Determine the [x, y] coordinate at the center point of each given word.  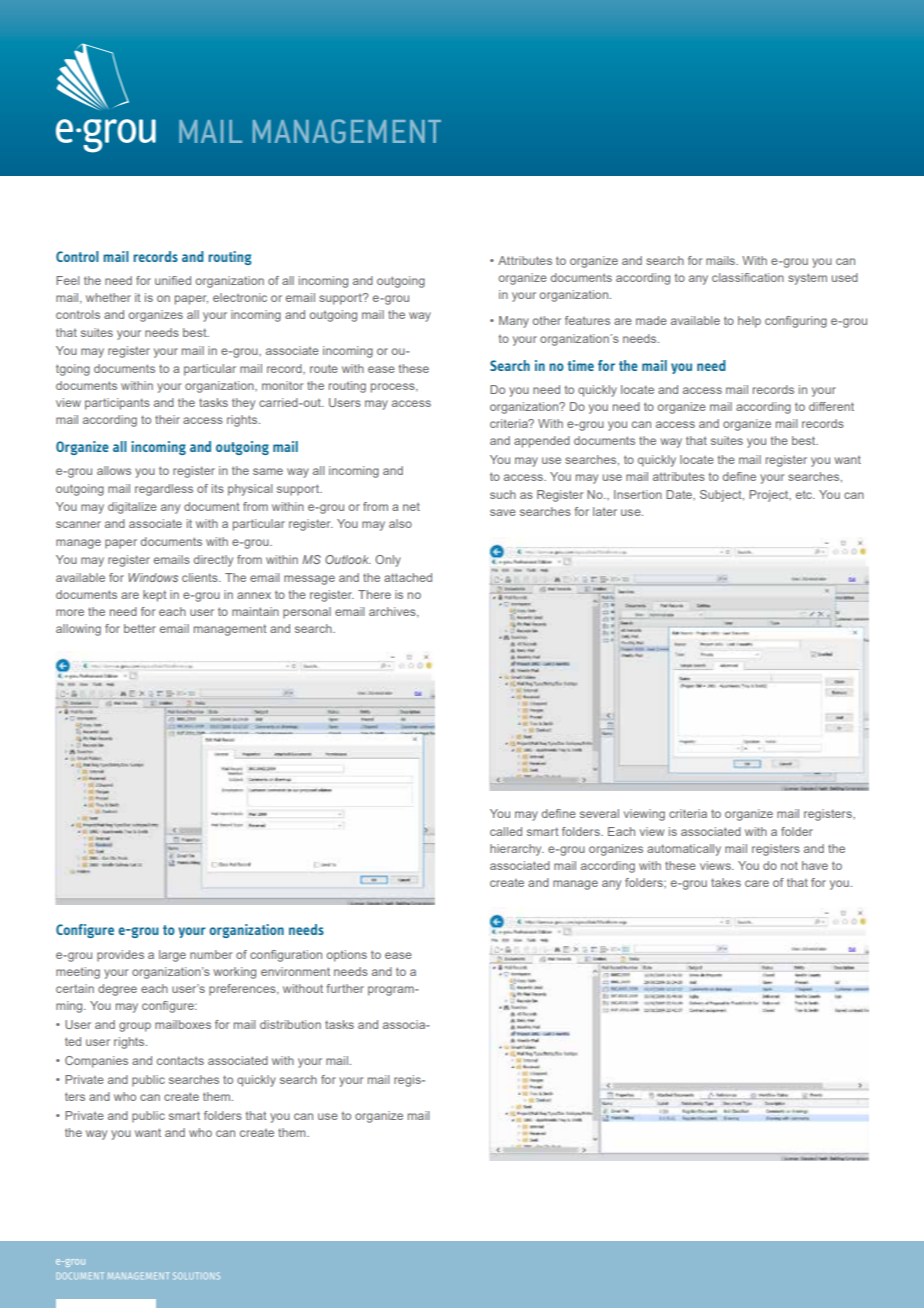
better [140, 628]
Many [514, 322]
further [345, 988]
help [749, 322]
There [374, 594]
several [599, 813]
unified [173, 280]
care [757, 883]
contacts [180, 1060]
